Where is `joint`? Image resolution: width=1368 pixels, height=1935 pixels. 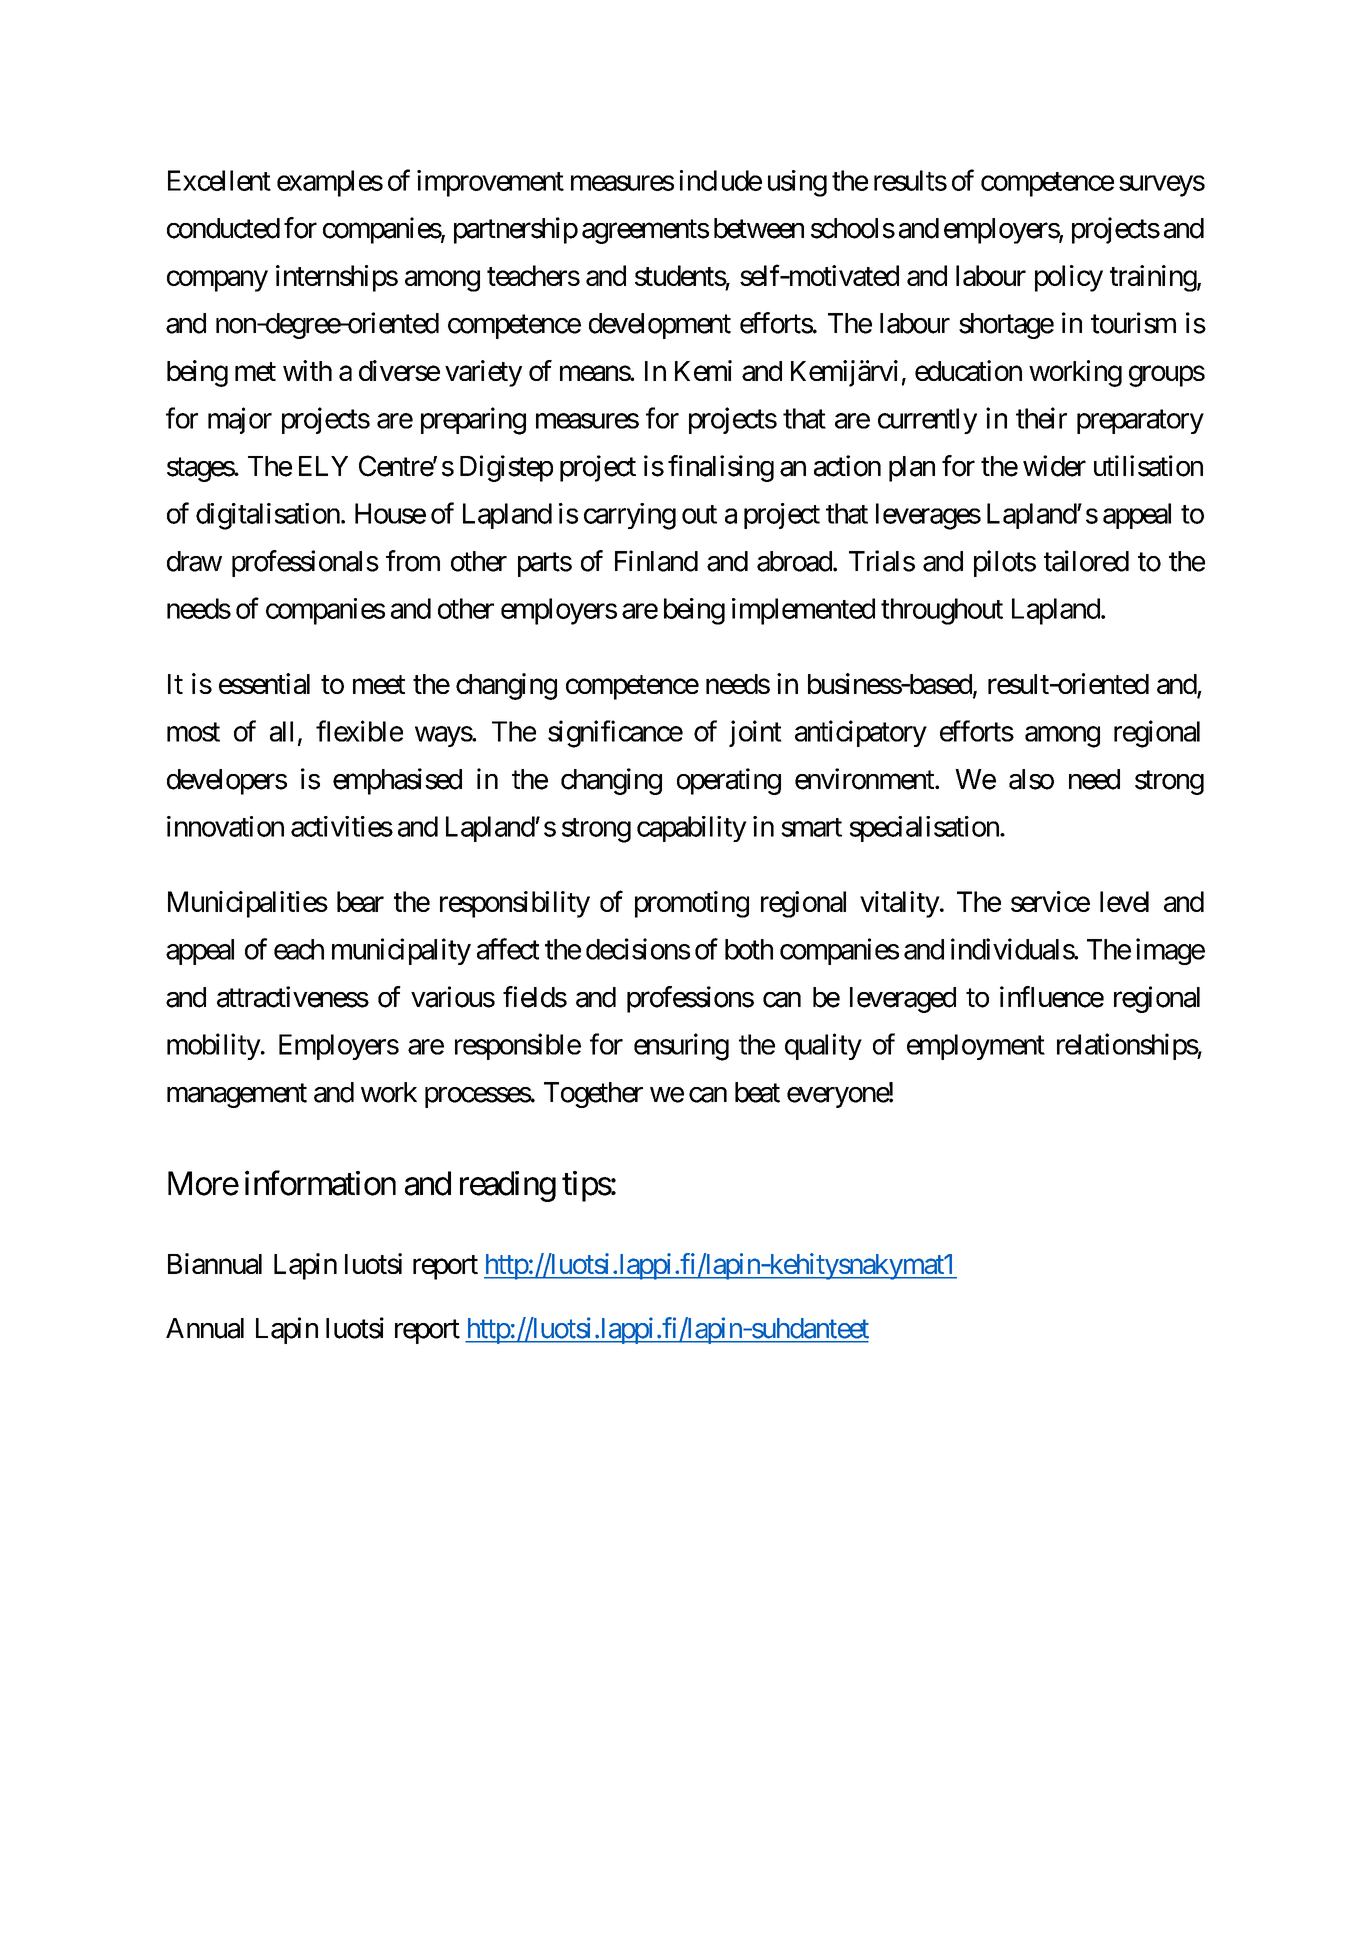 joint is located at coordinates (755, 733).
